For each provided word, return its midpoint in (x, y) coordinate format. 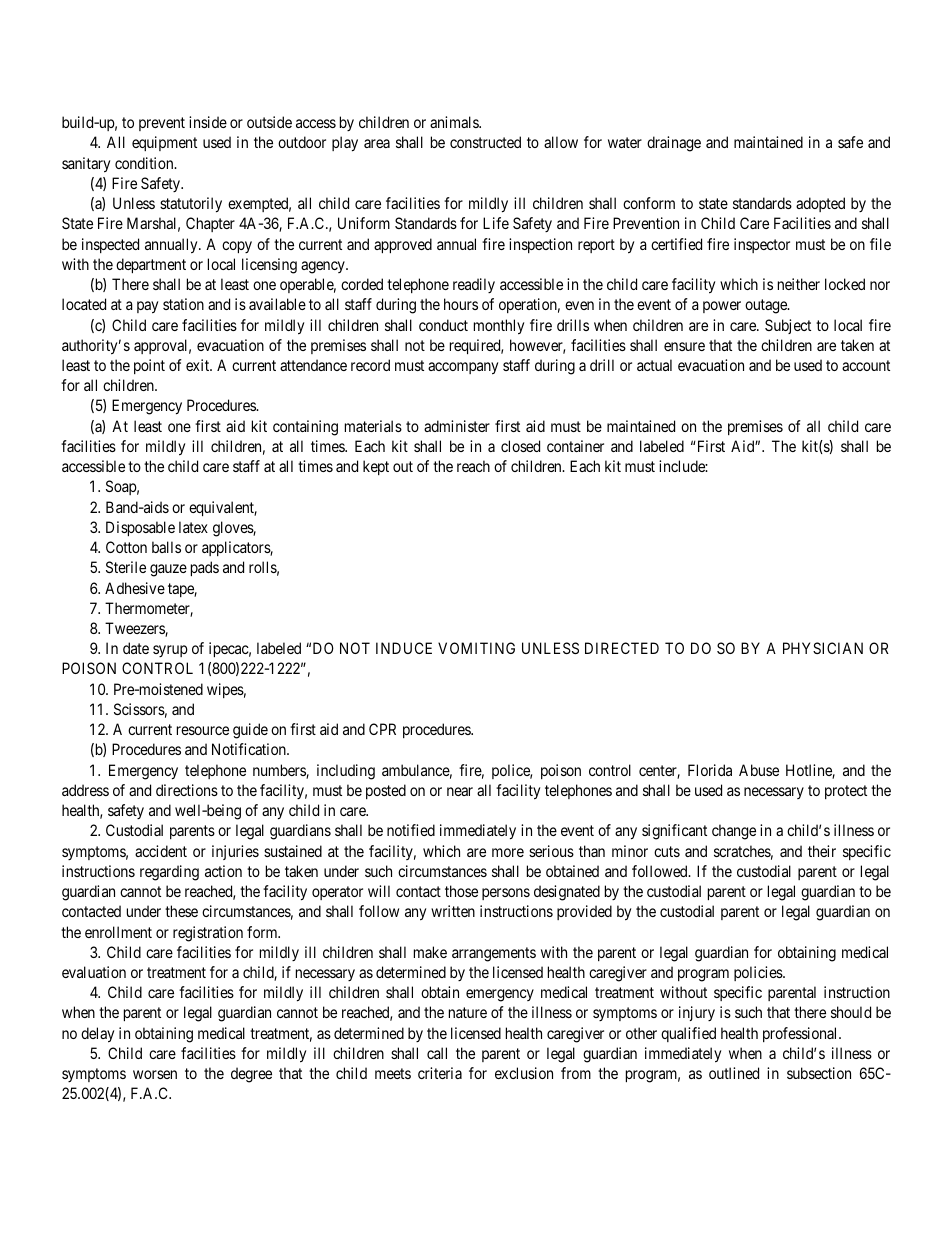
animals (455, 122)
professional (801, 1034)
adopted (820, 204)
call (437, 1053)
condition (145, 163)
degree (251, 1075)
